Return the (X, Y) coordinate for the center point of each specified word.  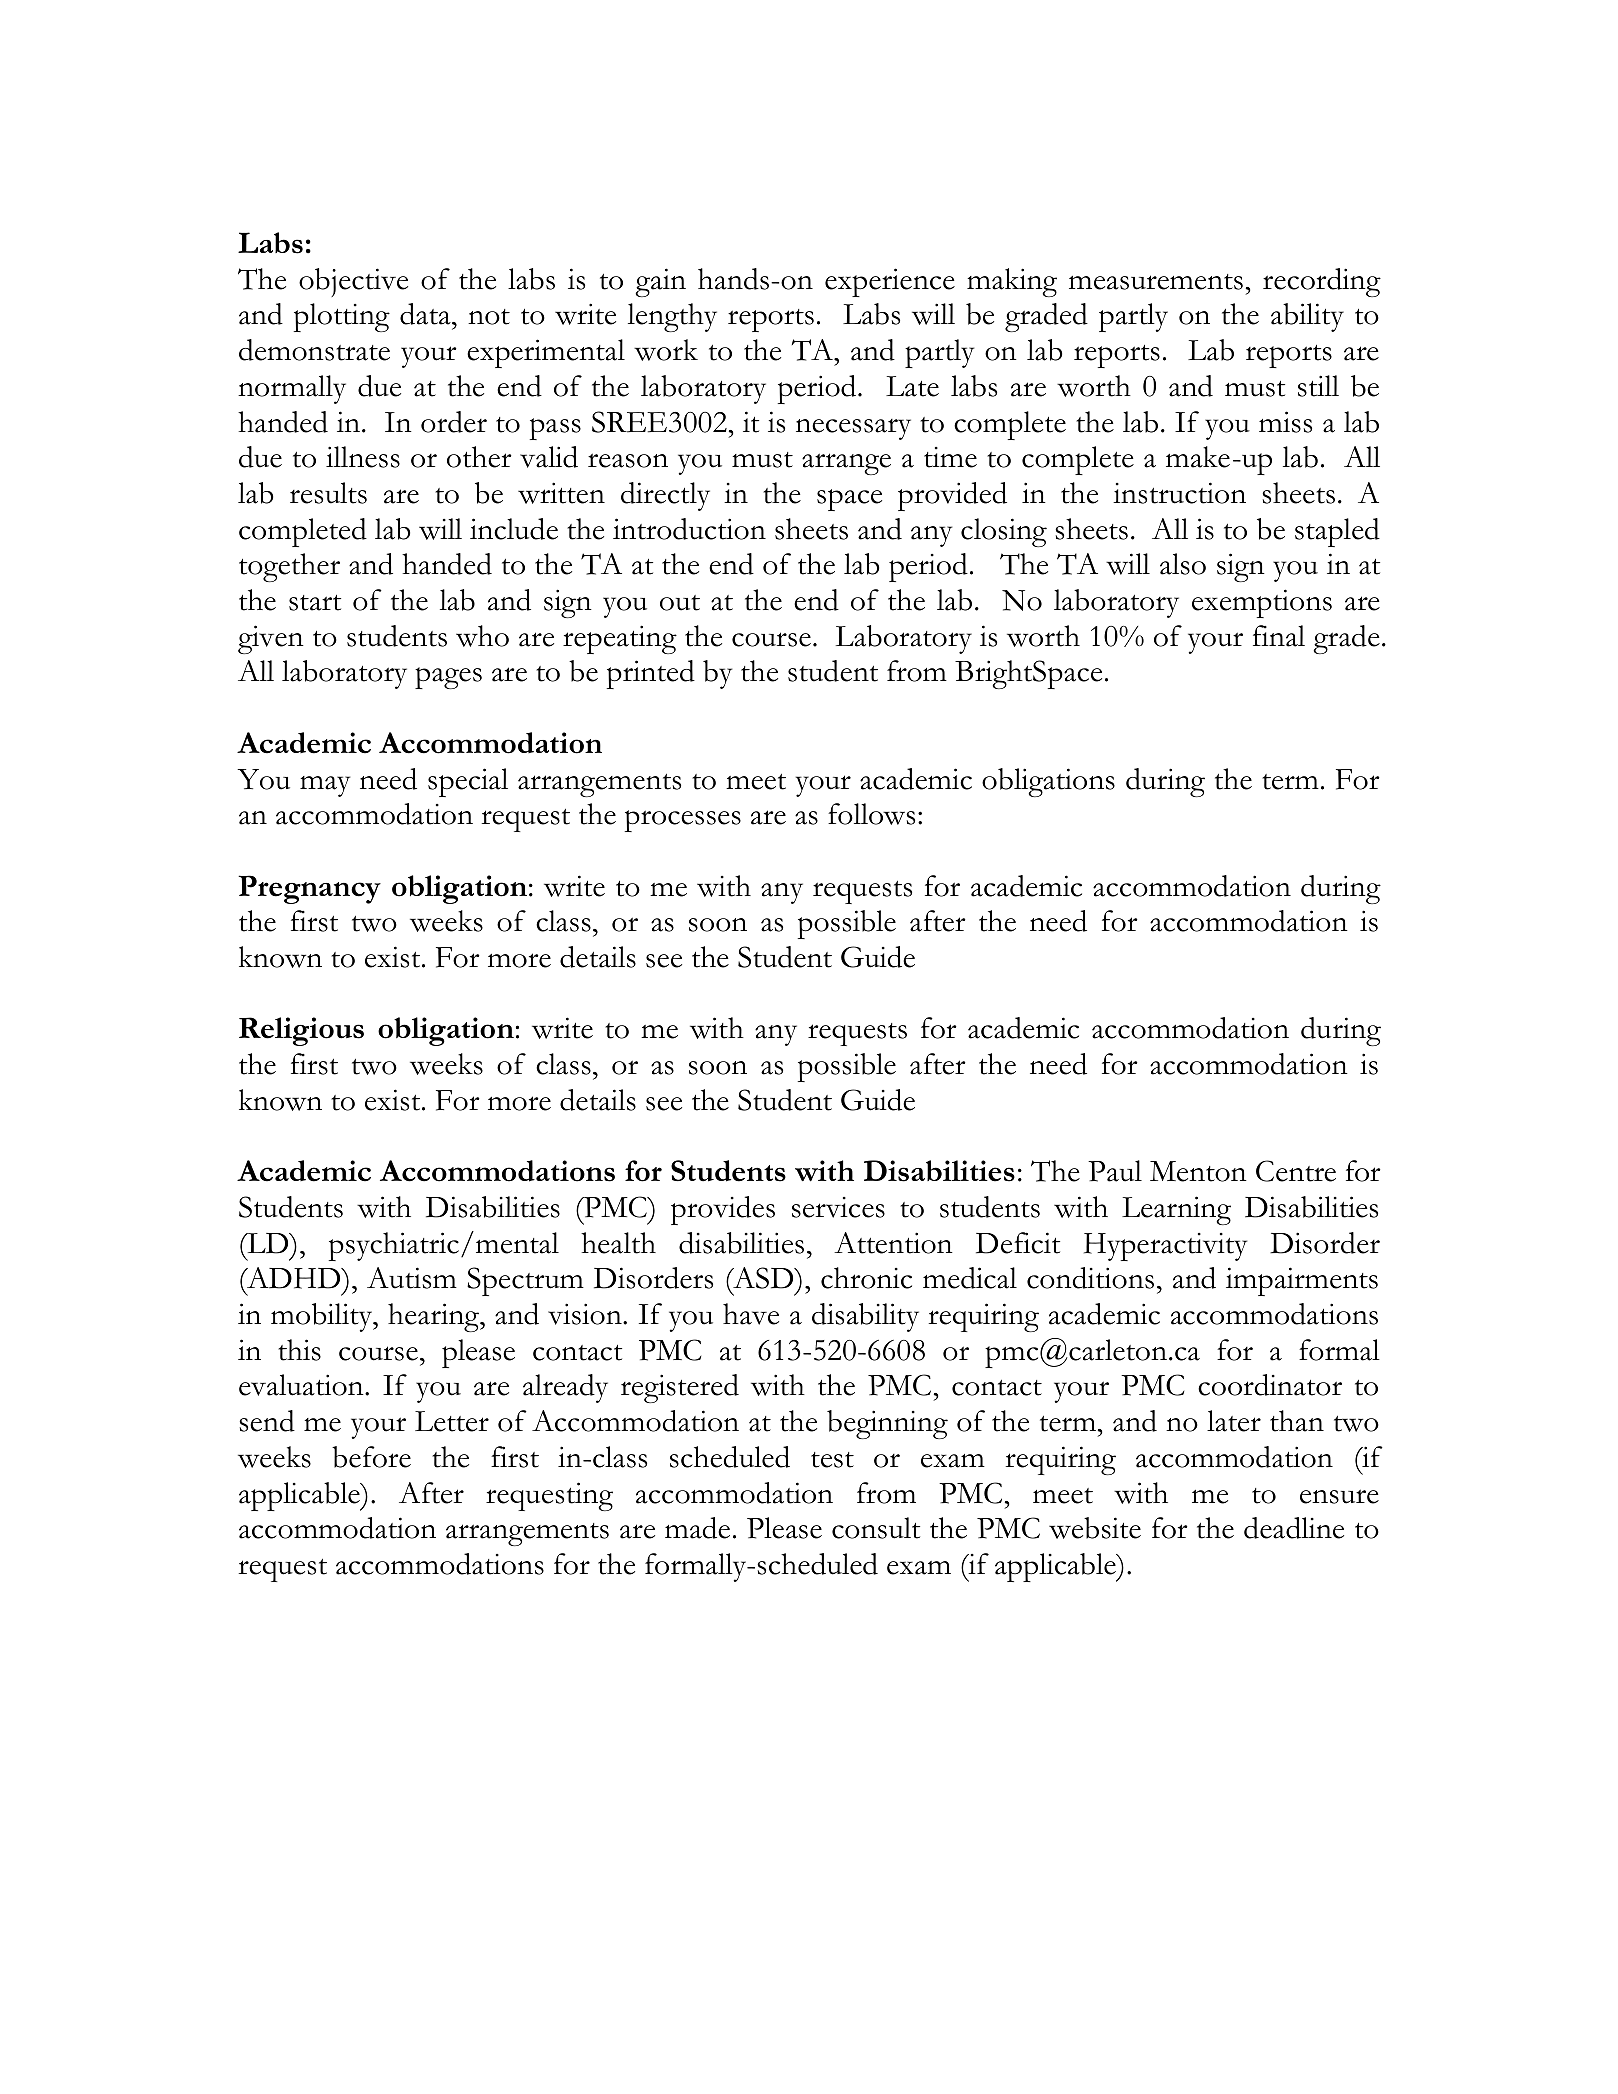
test (832, 1460)
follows (871, 814)
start (315, 603)
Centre (1296, 1171)
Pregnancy (309, 889)
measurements (1156, 282)
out (680, 603)
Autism (412, 1278)
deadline (1294, 1528)
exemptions (1262, 603)
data (426, 314)
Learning (1176, 1210)
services (838, 1207)
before (371, 1457)
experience (890, 282)
